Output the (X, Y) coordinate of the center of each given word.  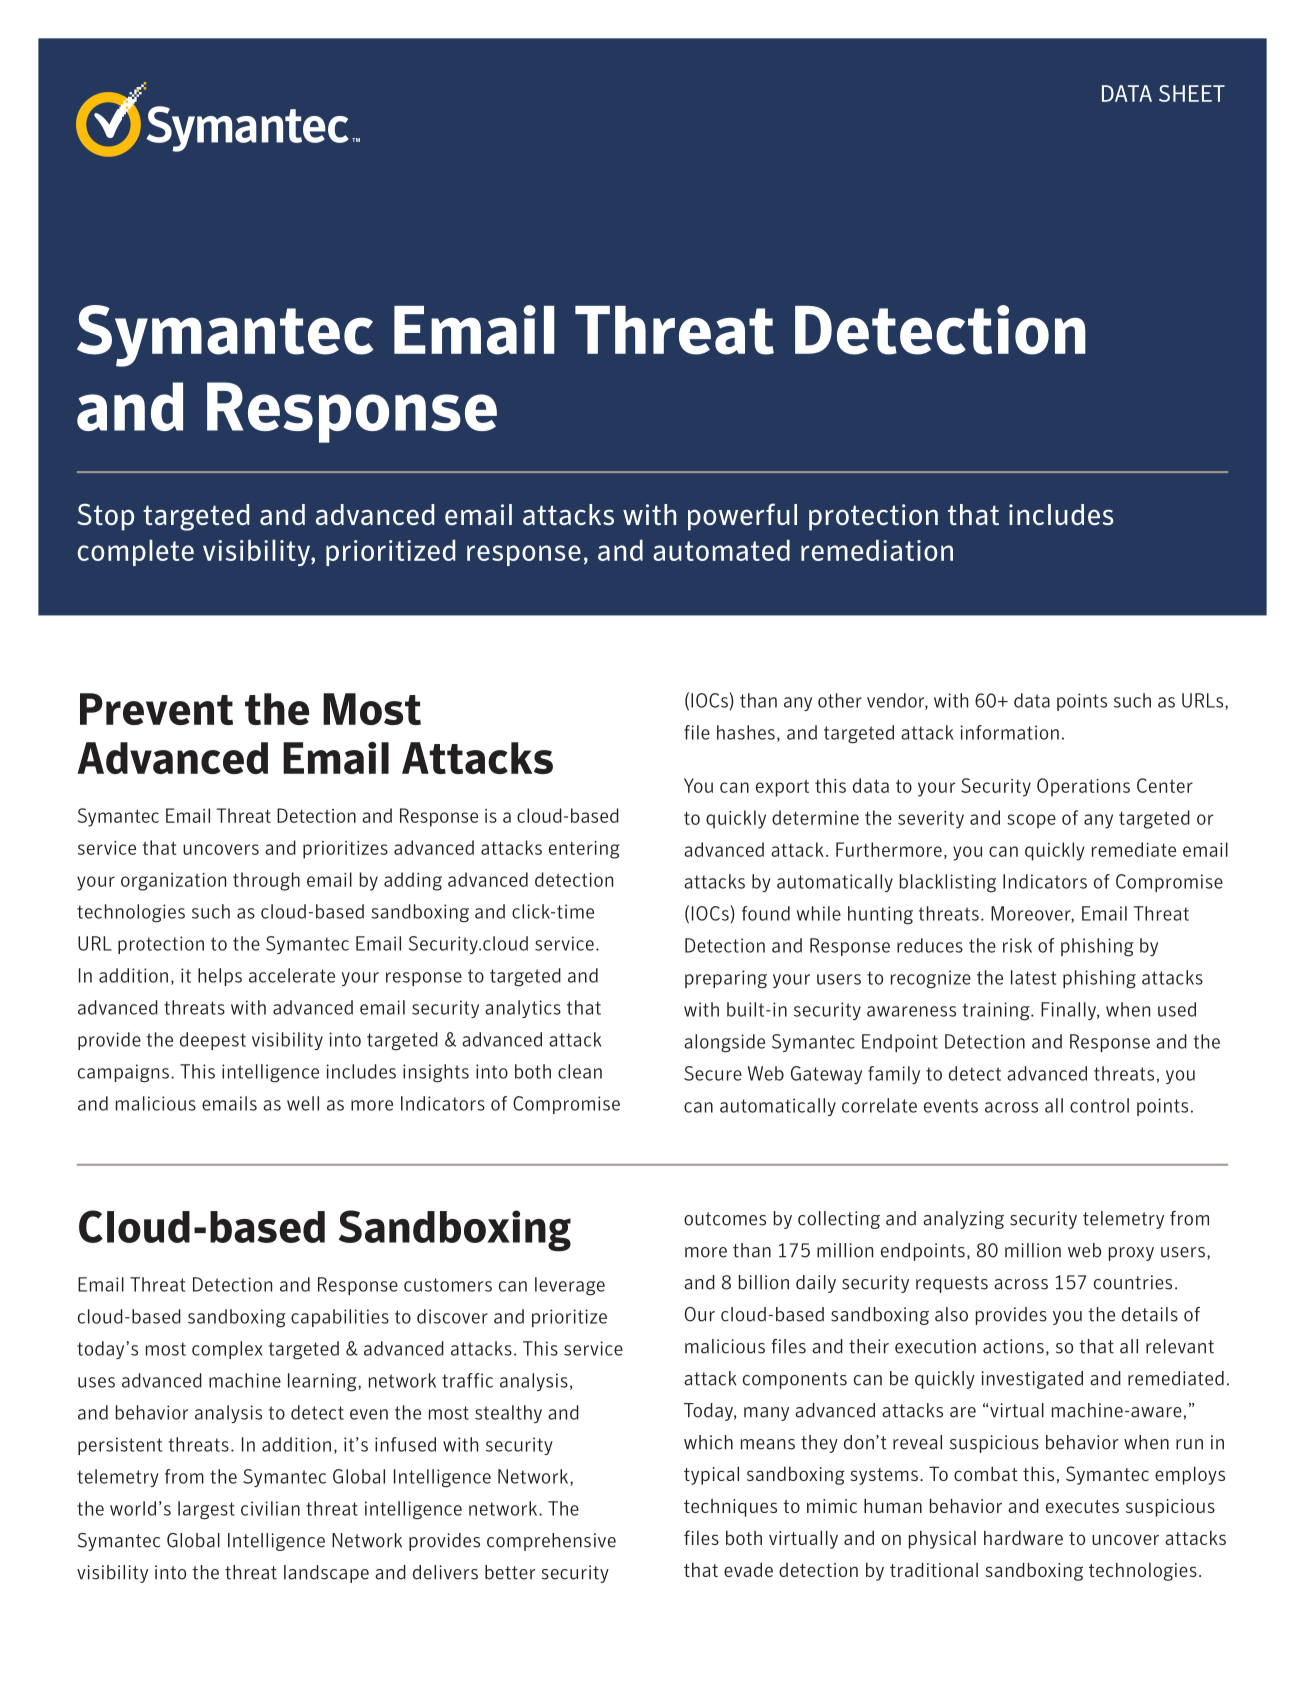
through (266, 881)
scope (1031, 821)
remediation (877, 550)
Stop (105, 517)
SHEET (1192, 93)
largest (206, 1510)
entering (584, 850)
